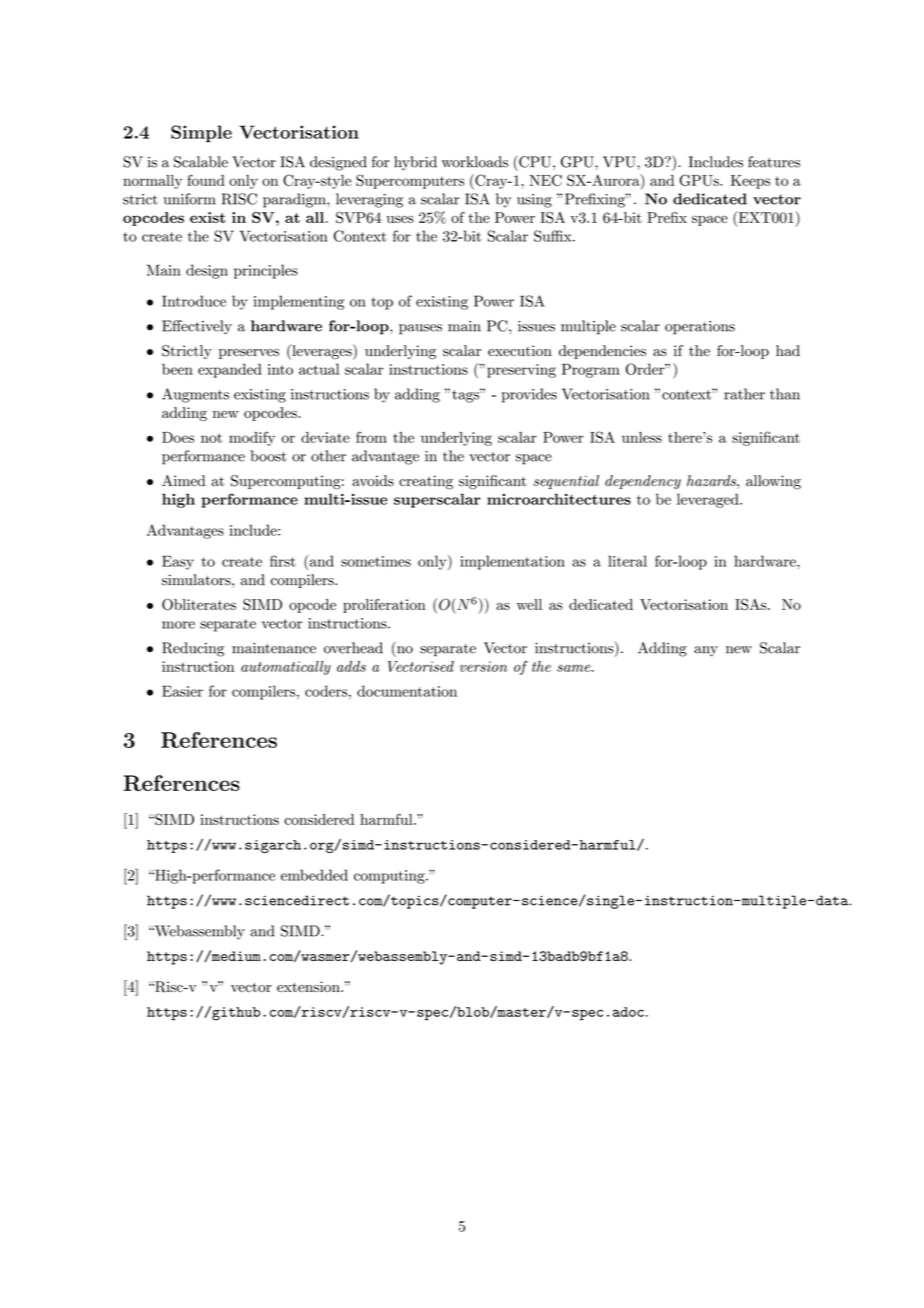 The height and width of the screenshot is (1308, 924). What do you see at coordinates (314, 875) in the screenshot?
I see `embedded` at bounding box center [314, 875].
